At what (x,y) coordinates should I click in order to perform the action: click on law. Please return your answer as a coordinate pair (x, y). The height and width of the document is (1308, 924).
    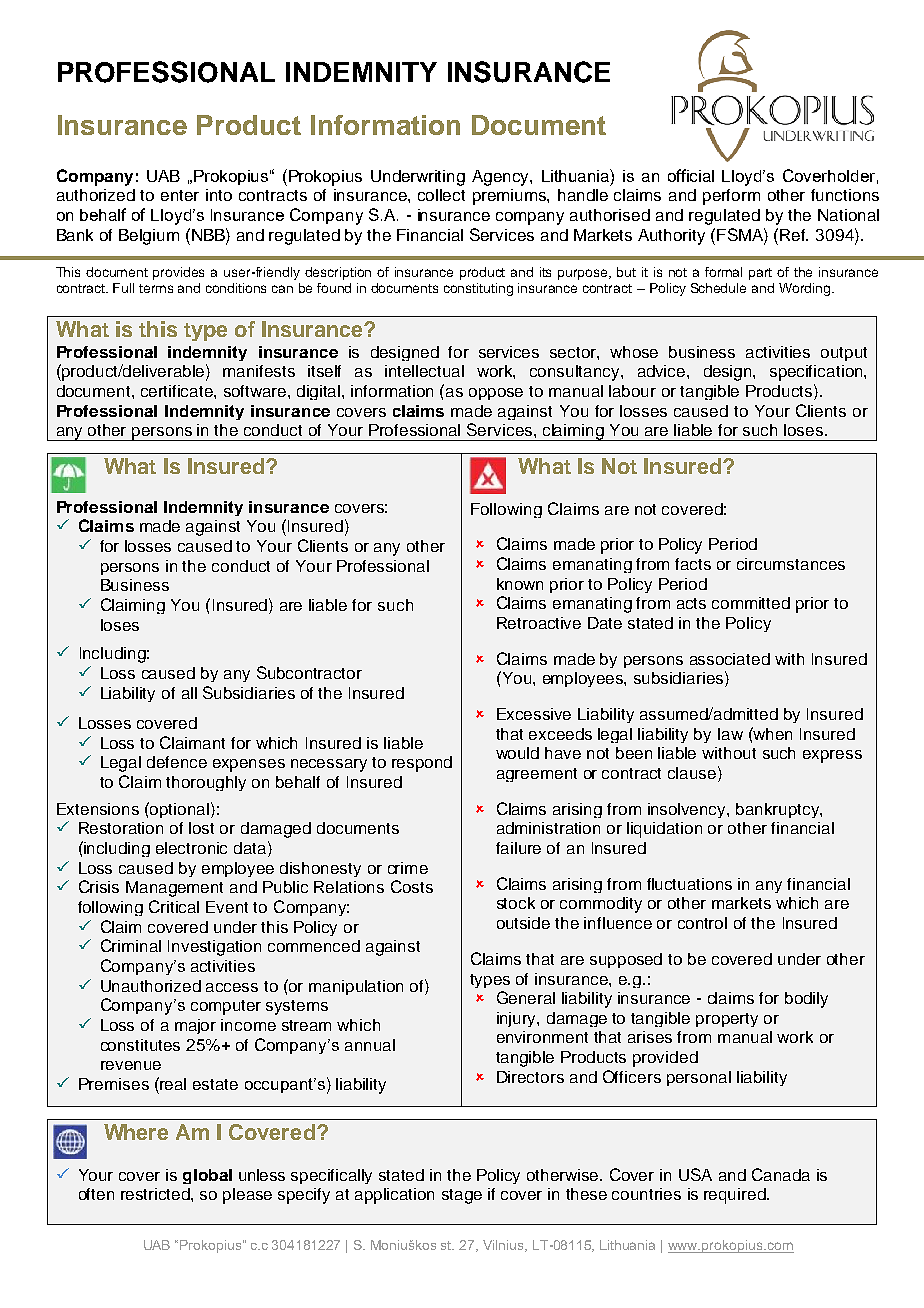
    Looking at the image, I should click on (730, 734).
